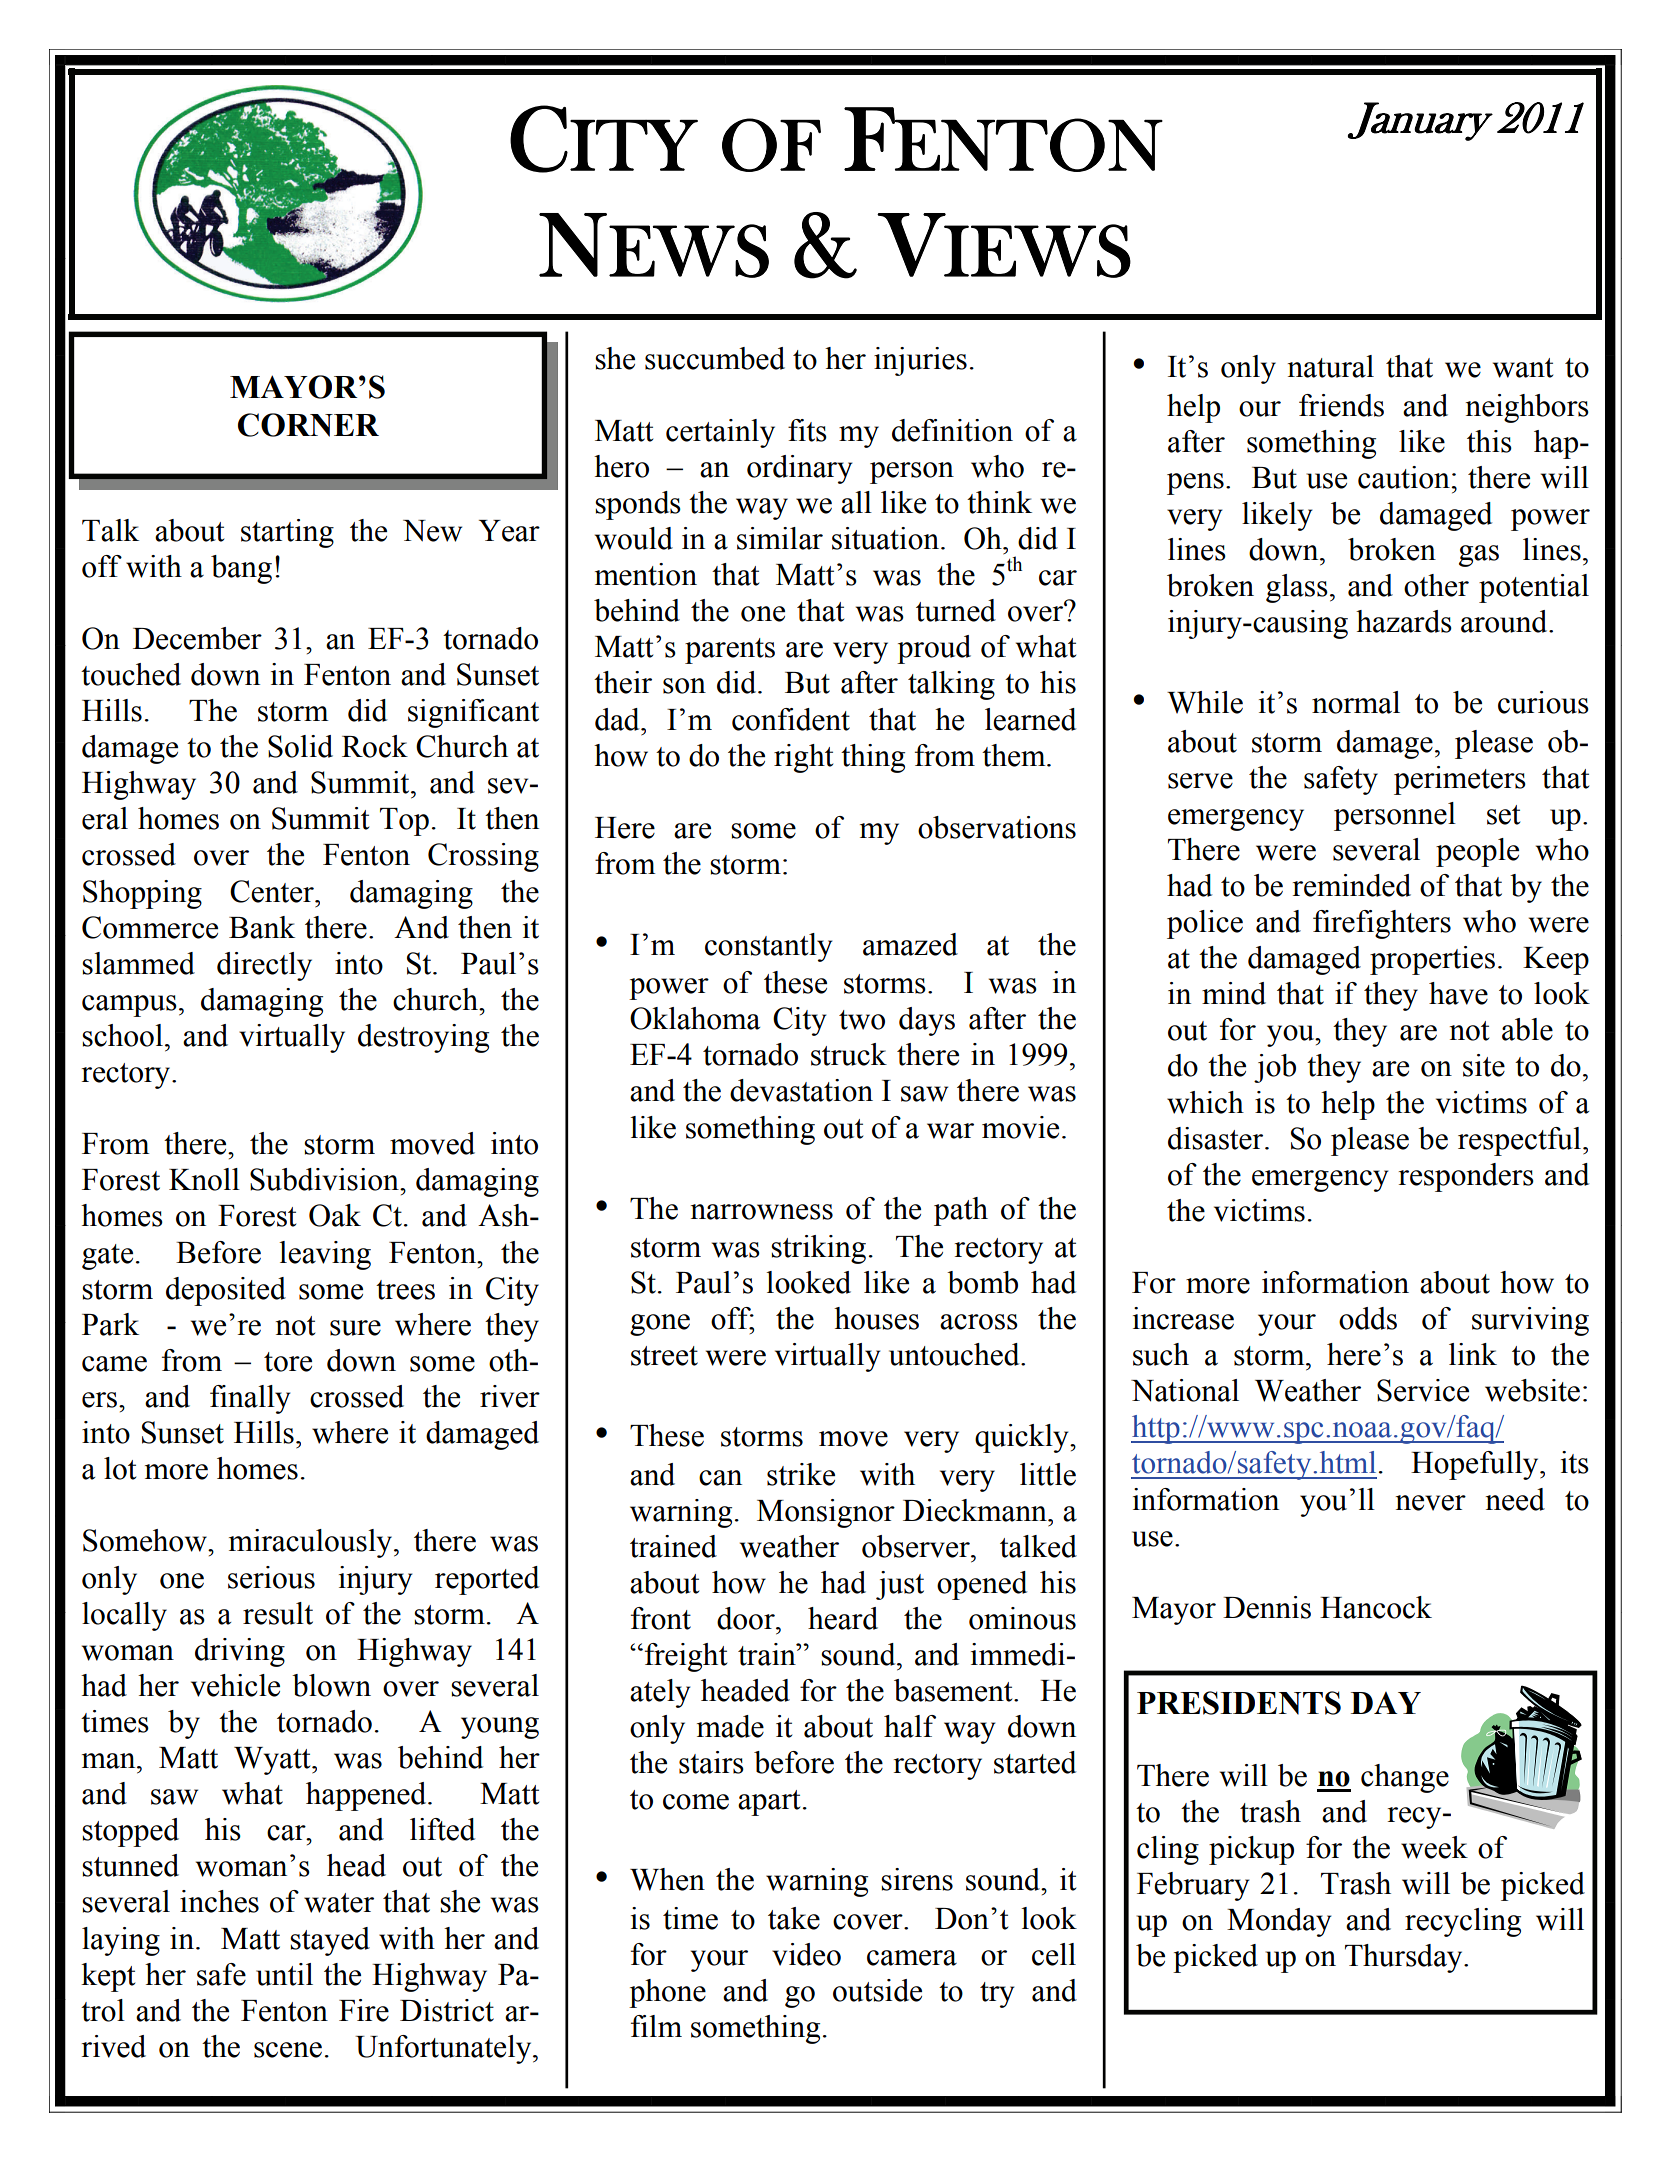 The height and width of the screenshot is (2162, 1671). Describe the element at coordinates (801, 1474) in the screenshot. I see `strike` at that location.
